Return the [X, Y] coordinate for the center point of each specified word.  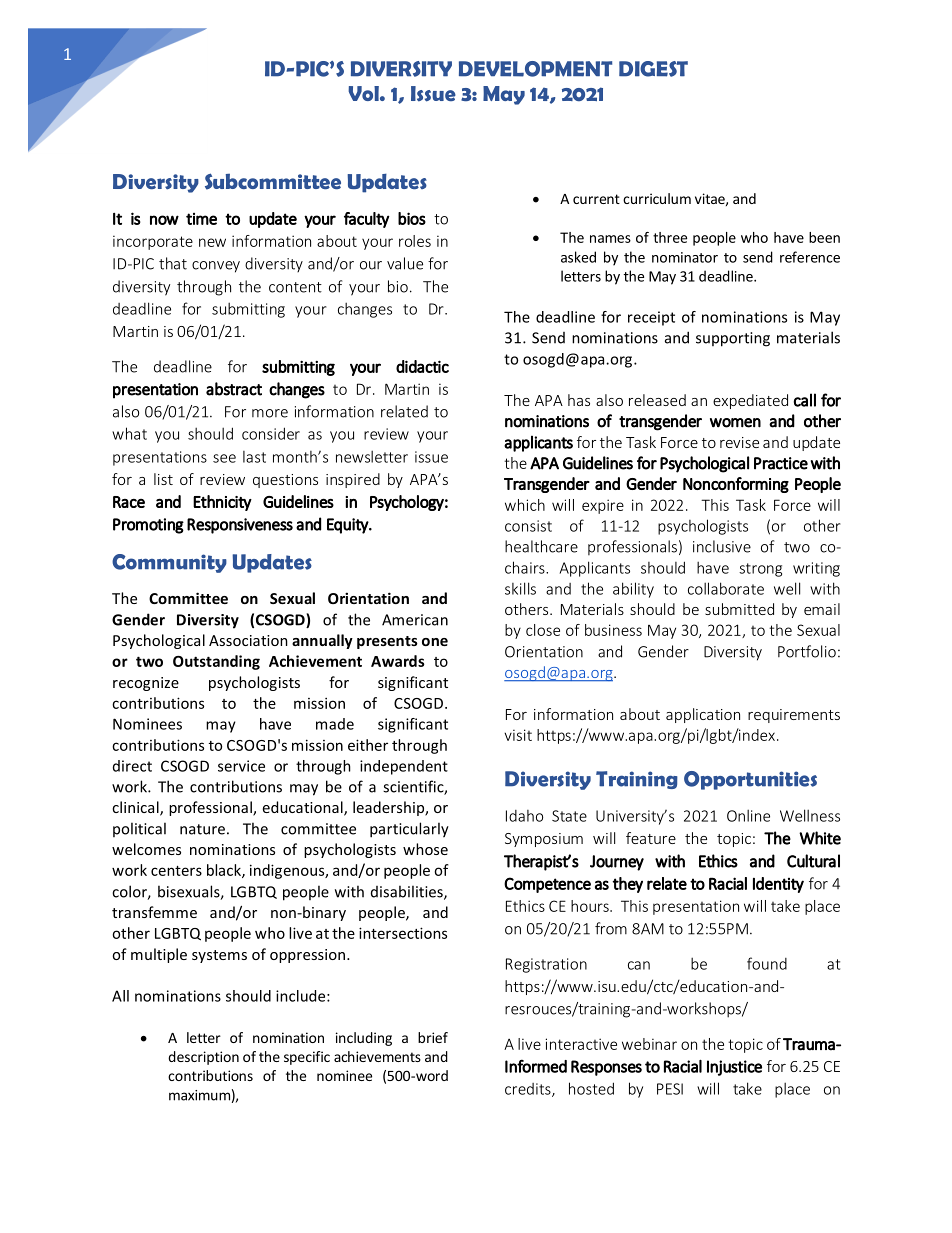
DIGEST [653, 69]
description [203, 1058]
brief [433, 1037]
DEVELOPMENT [535, 69]
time [201, 219]
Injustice [734, 1068]
